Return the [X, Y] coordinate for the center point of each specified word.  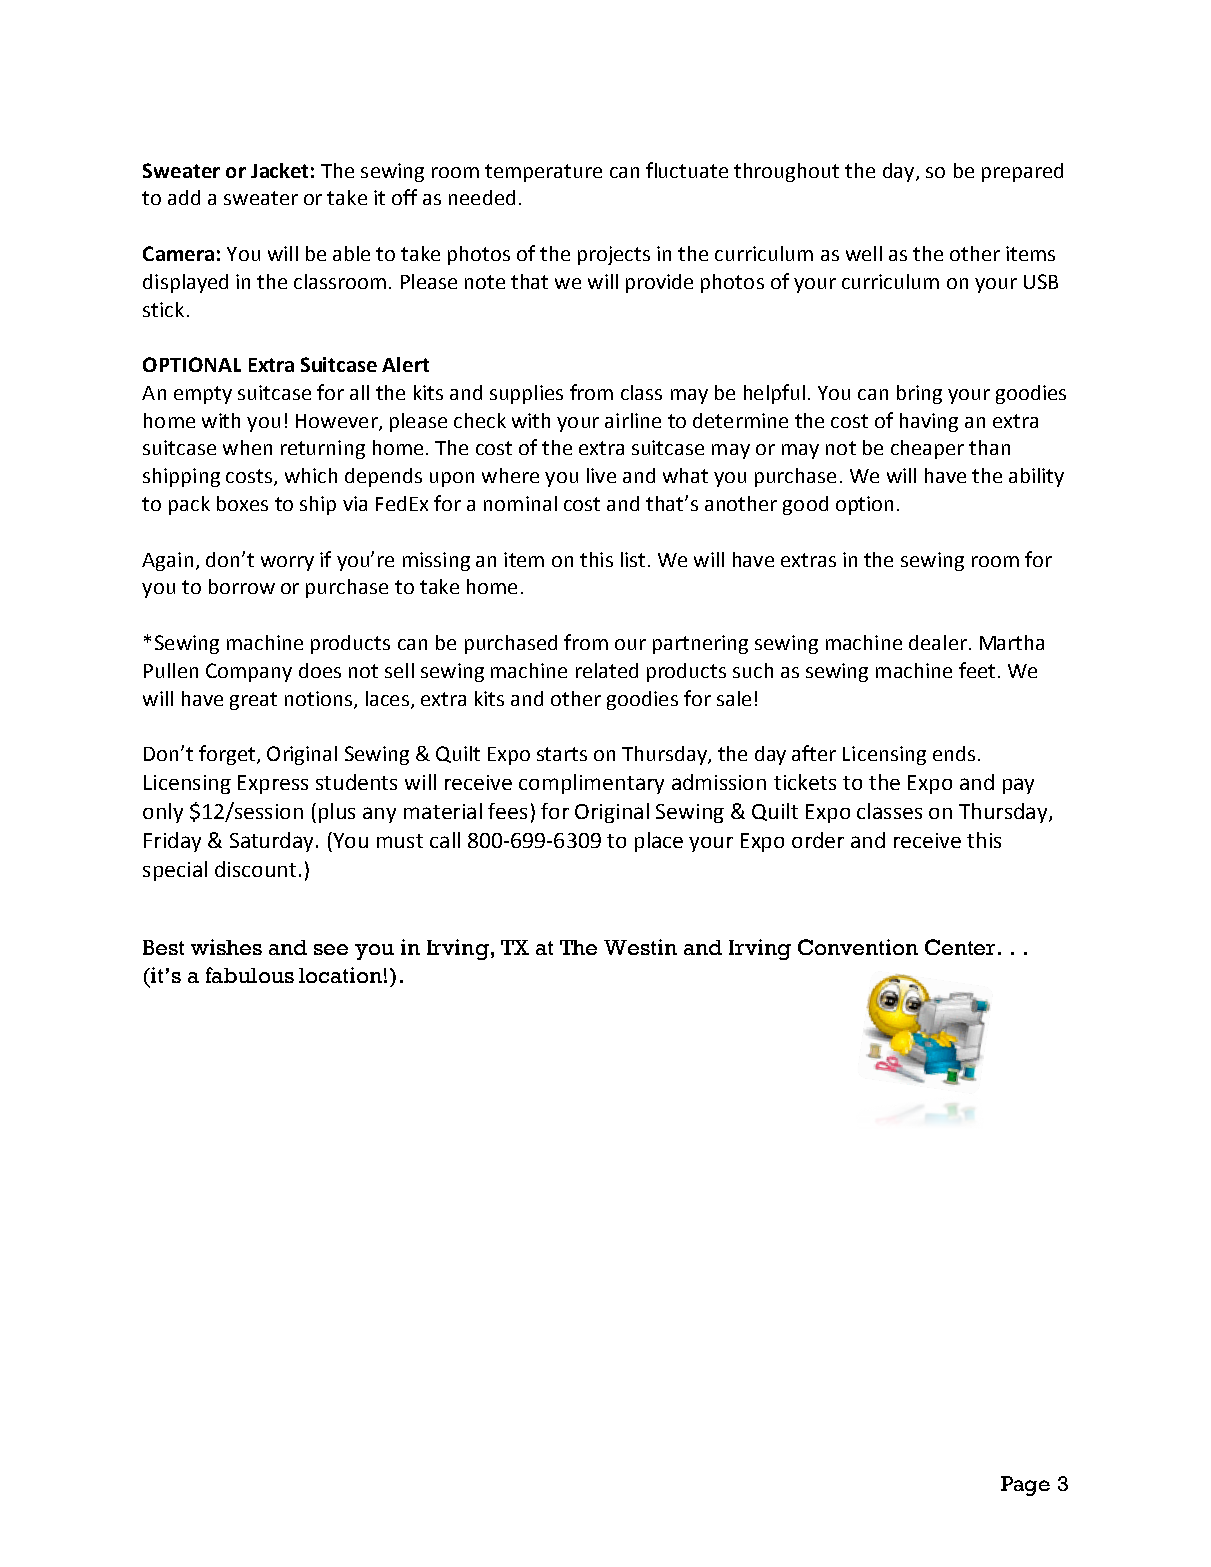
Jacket [279, 170]
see [331, 949]
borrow [242, 586]
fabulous [250, 975]
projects [614, 255]
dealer [938, 642]
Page [1025, 1486]
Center [962, 947]
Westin [640, 947]
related [607, 670]
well [864, 253]
